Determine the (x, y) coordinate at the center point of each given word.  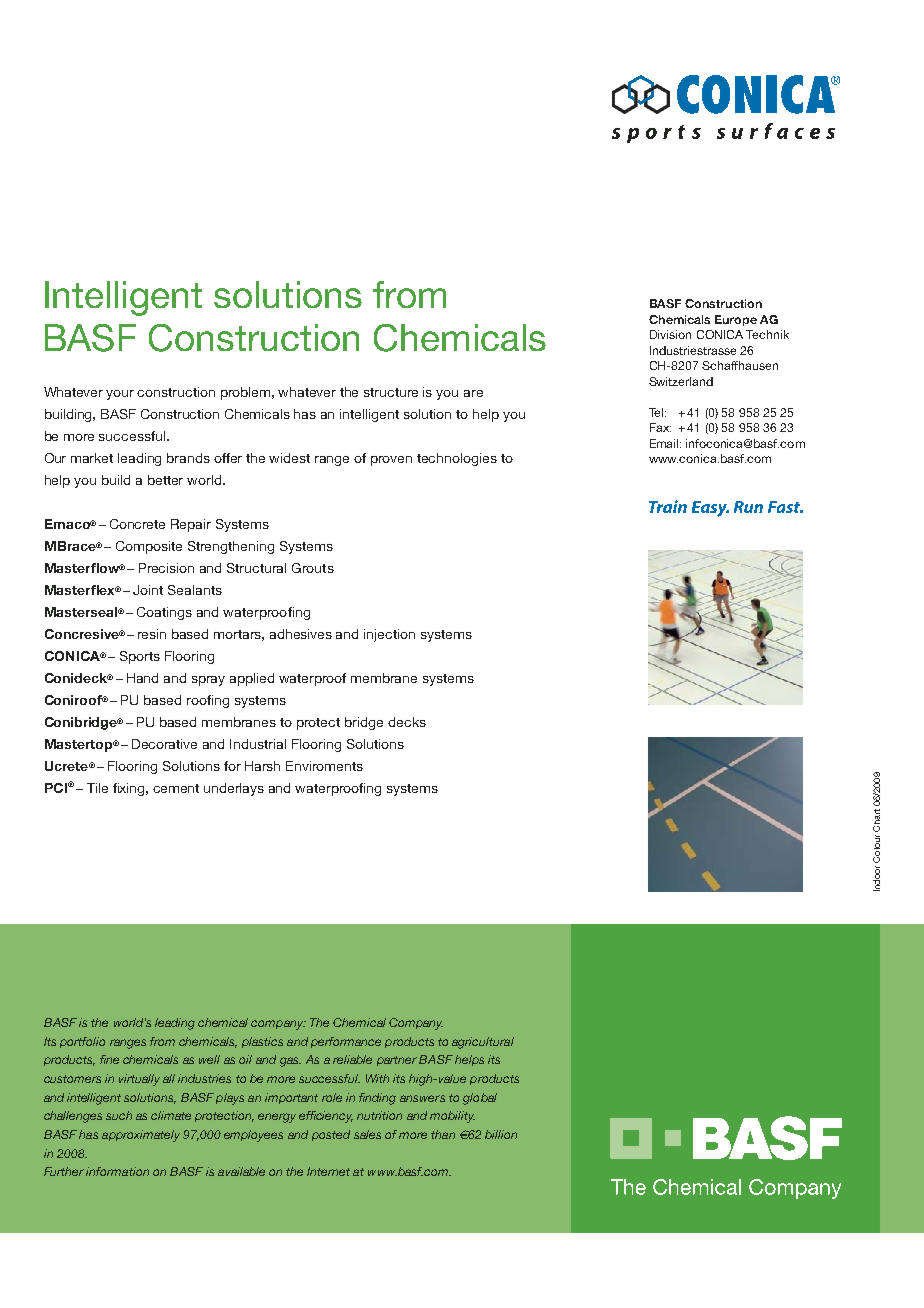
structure (391, 392)
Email (665, 443)
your (120, 395)
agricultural (483, 1043)
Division (670, 334)
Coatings (164, 613)
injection (389, 635)
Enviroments (324, 766)
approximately (141, 1136)
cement (176, 788)
